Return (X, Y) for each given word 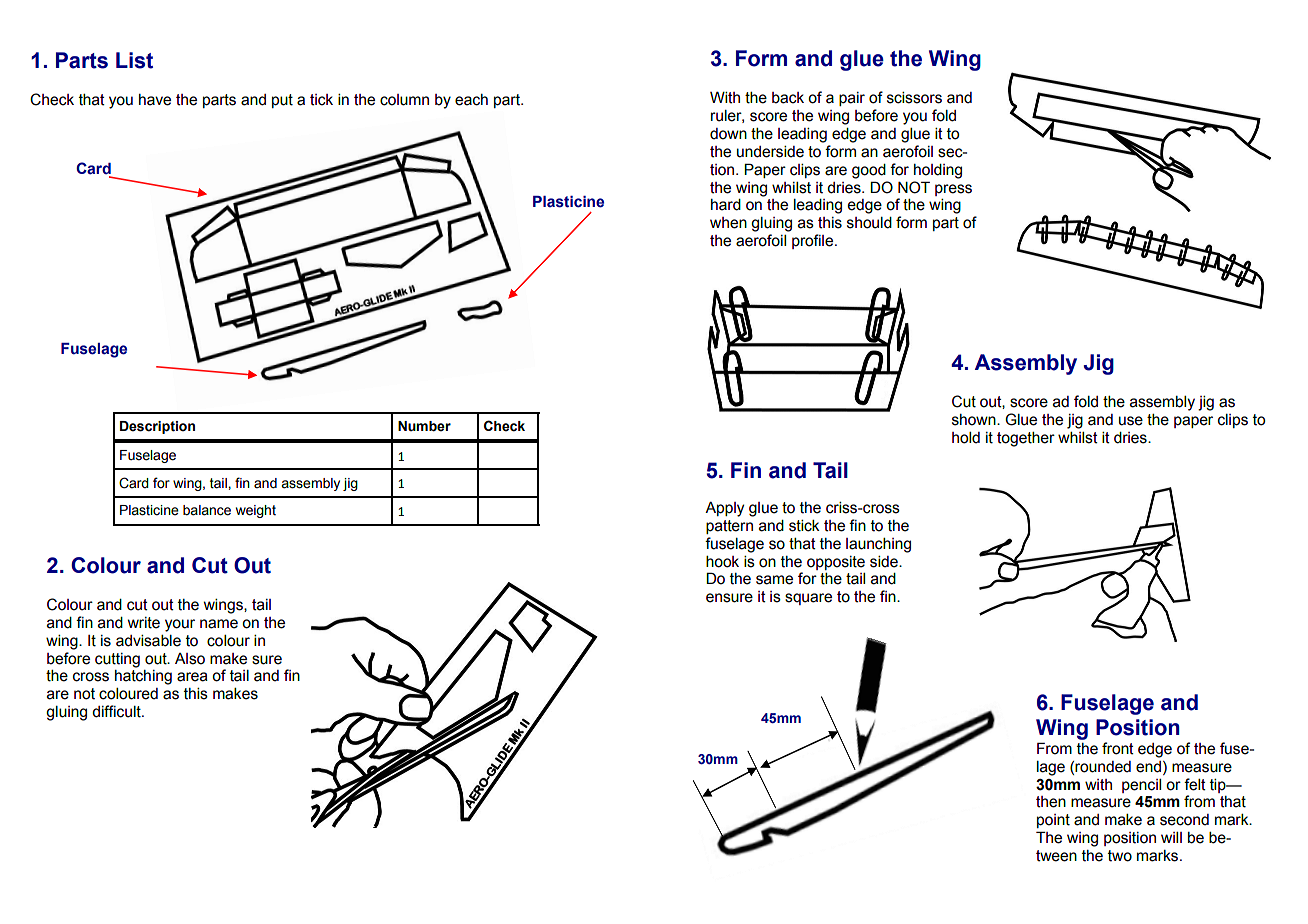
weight (256, 511)
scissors (914, 98)
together (1026, 439)
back (788, 98)
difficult (117, 711)
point (1053, 821)
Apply (724, 509)
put (282, 101)
